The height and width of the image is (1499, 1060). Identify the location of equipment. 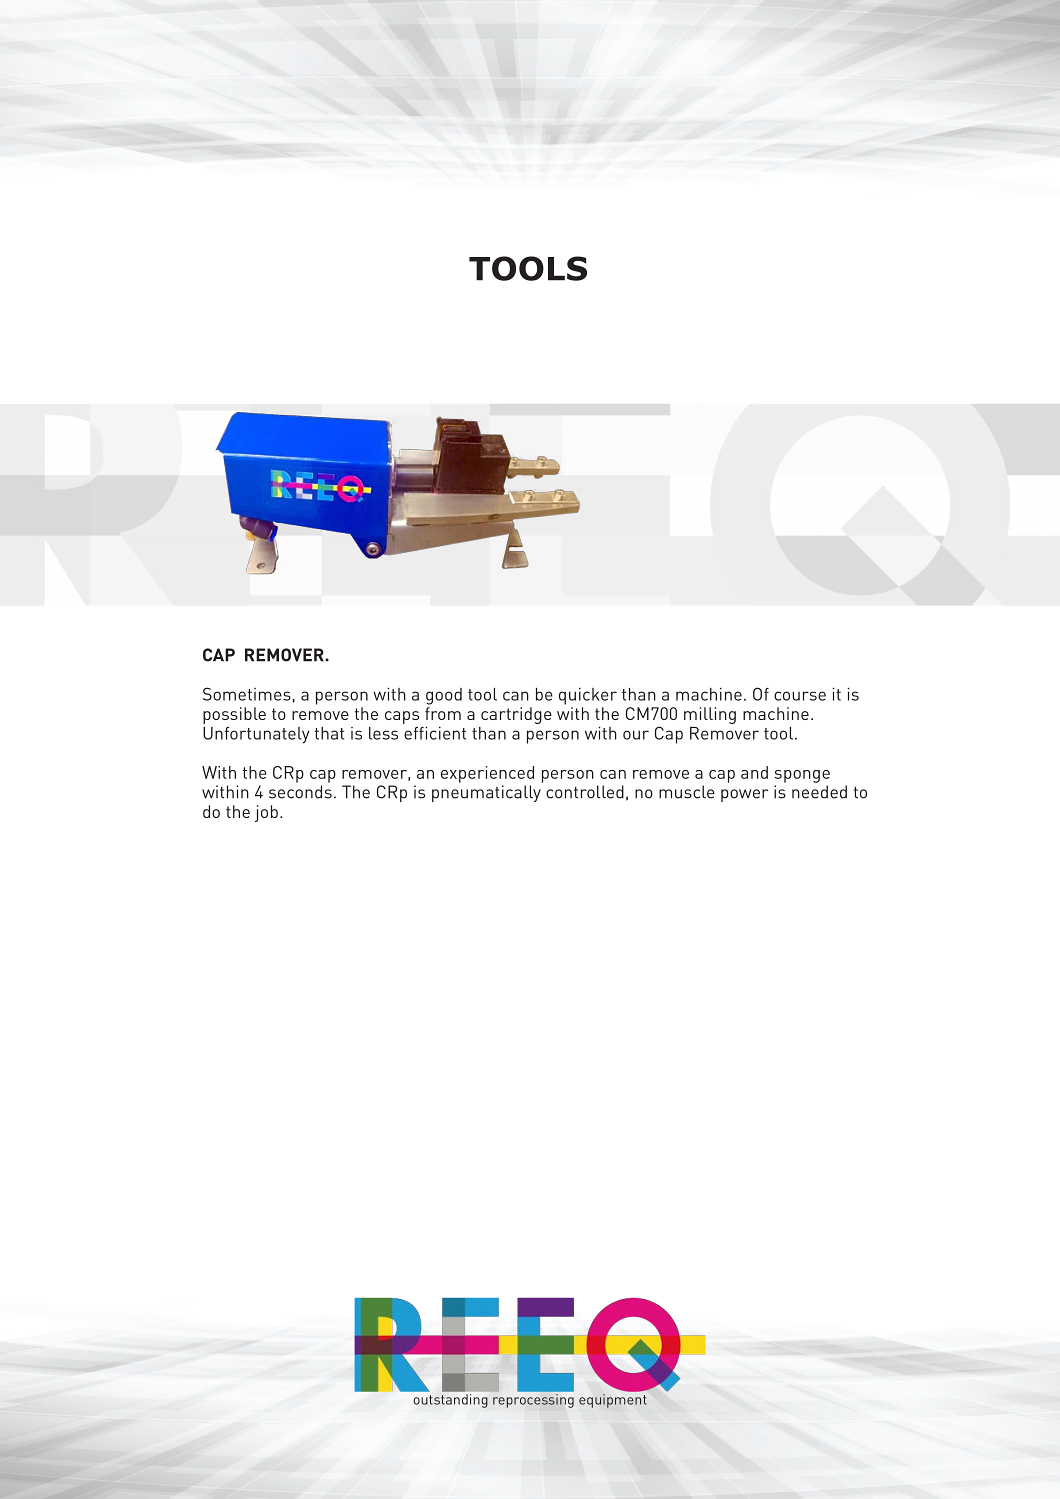
(613, 1401).
